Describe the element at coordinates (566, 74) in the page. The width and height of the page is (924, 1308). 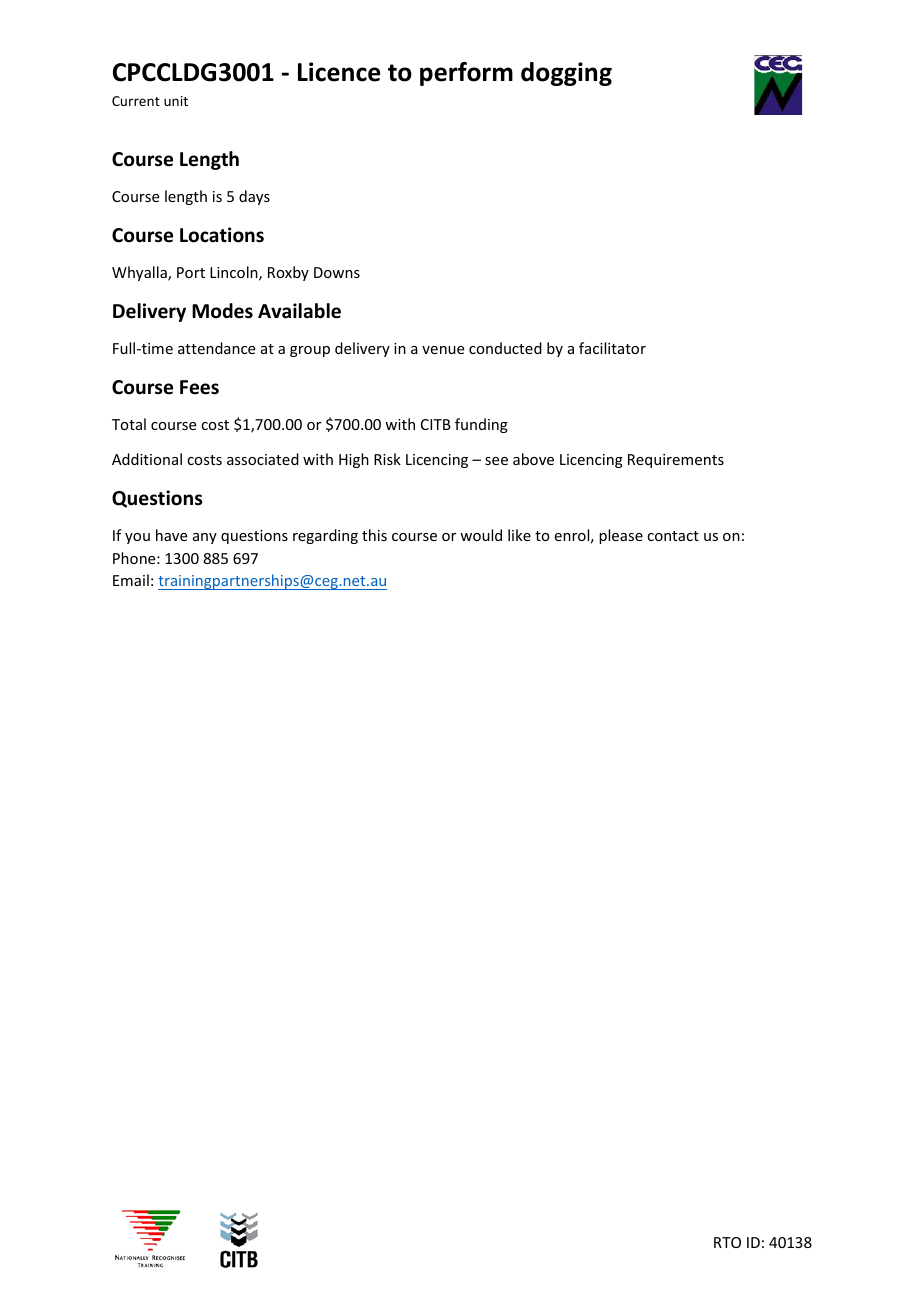
I see `dogging` at that location.
